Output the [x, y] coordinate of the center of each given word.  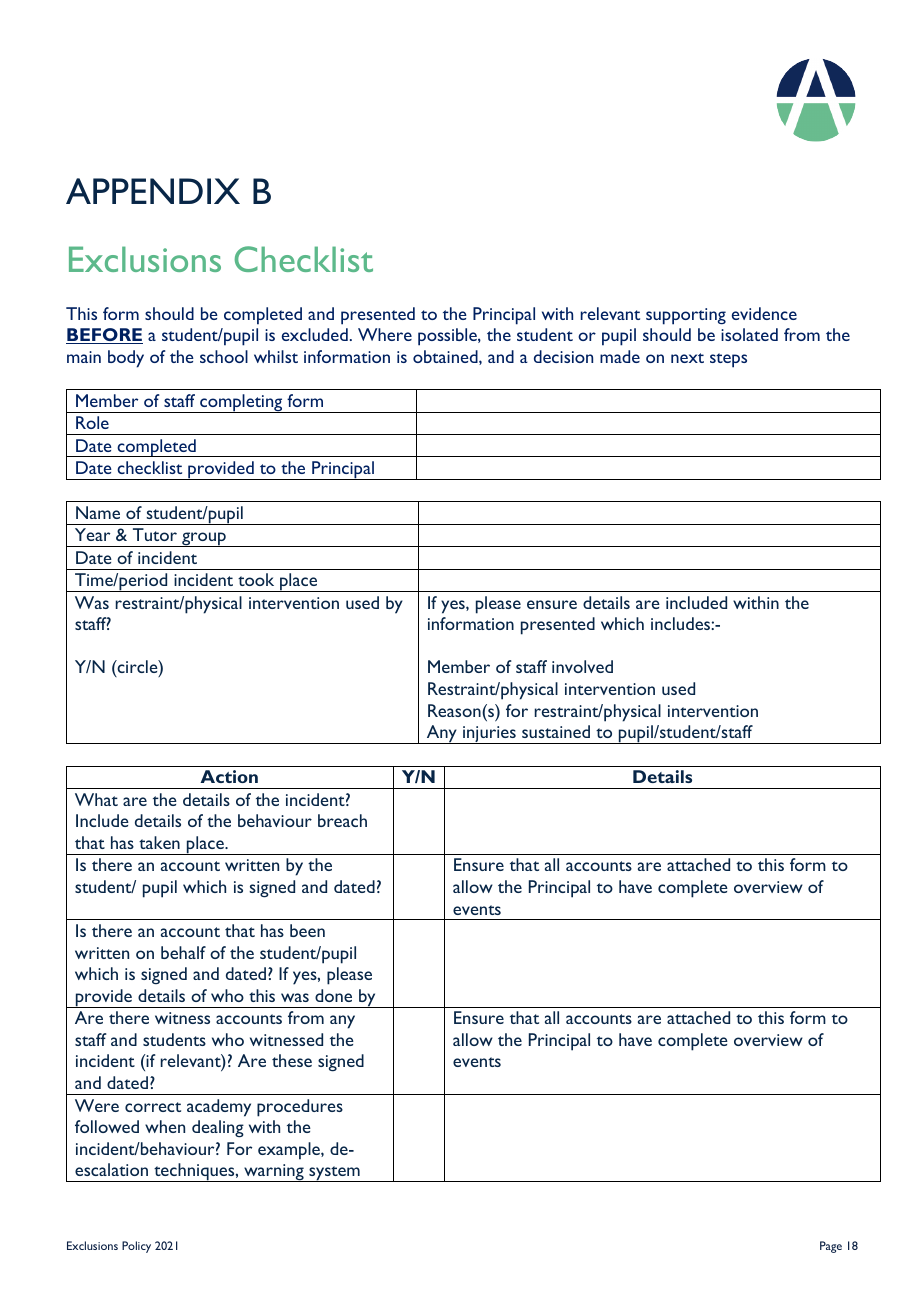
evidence [764, 313]
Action [229, 776]
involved [582, 666]
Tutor [155, 534]
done [333, 995]
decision [563, 356]
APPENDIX [153, 191]
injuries [489, 735]
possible [448, 337]
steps [728, 360]
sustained [556, 731]
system [334, 1174]
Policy [136, 1247]
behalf [183, 952]
